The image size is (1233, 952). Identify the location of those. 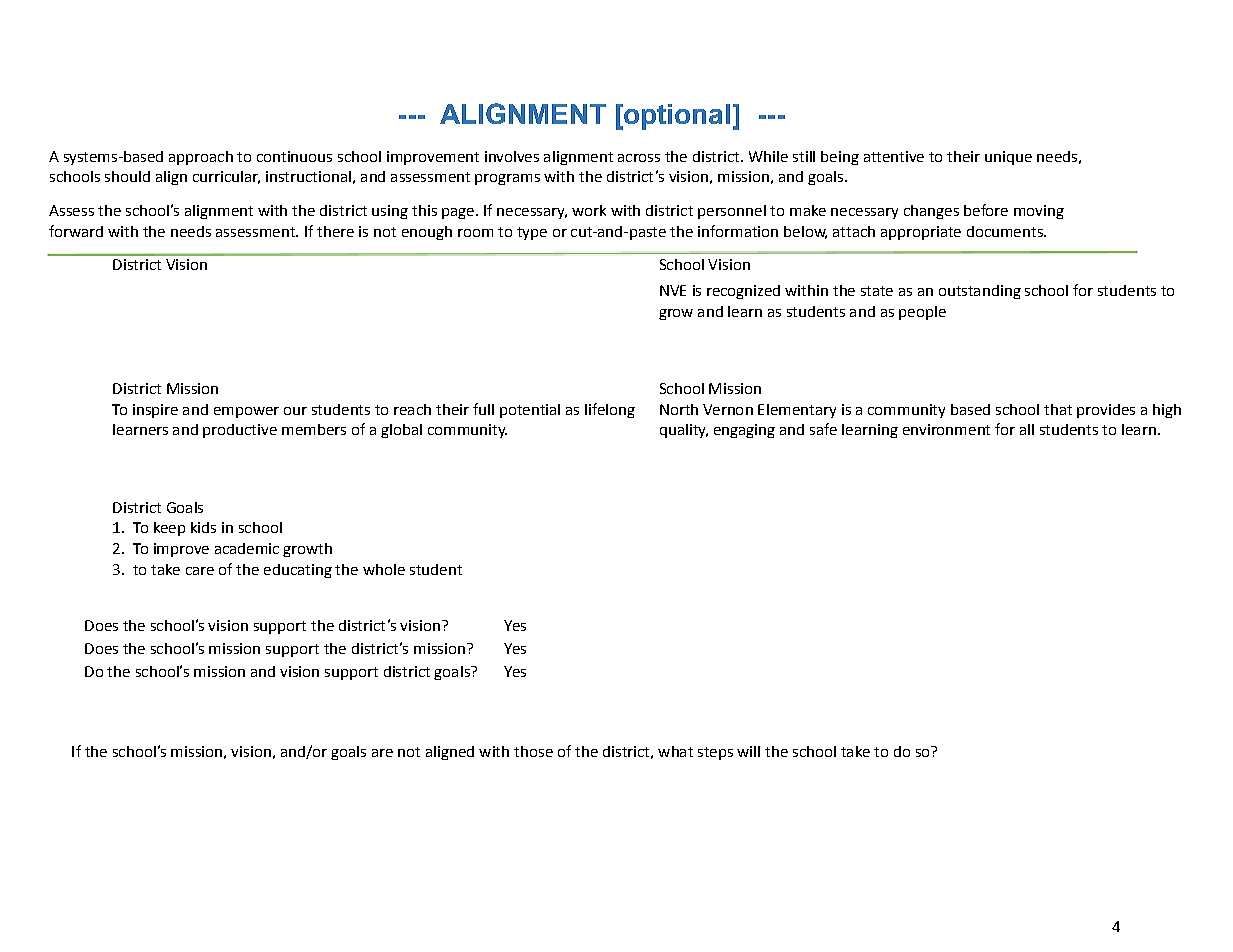
(533, 751).
